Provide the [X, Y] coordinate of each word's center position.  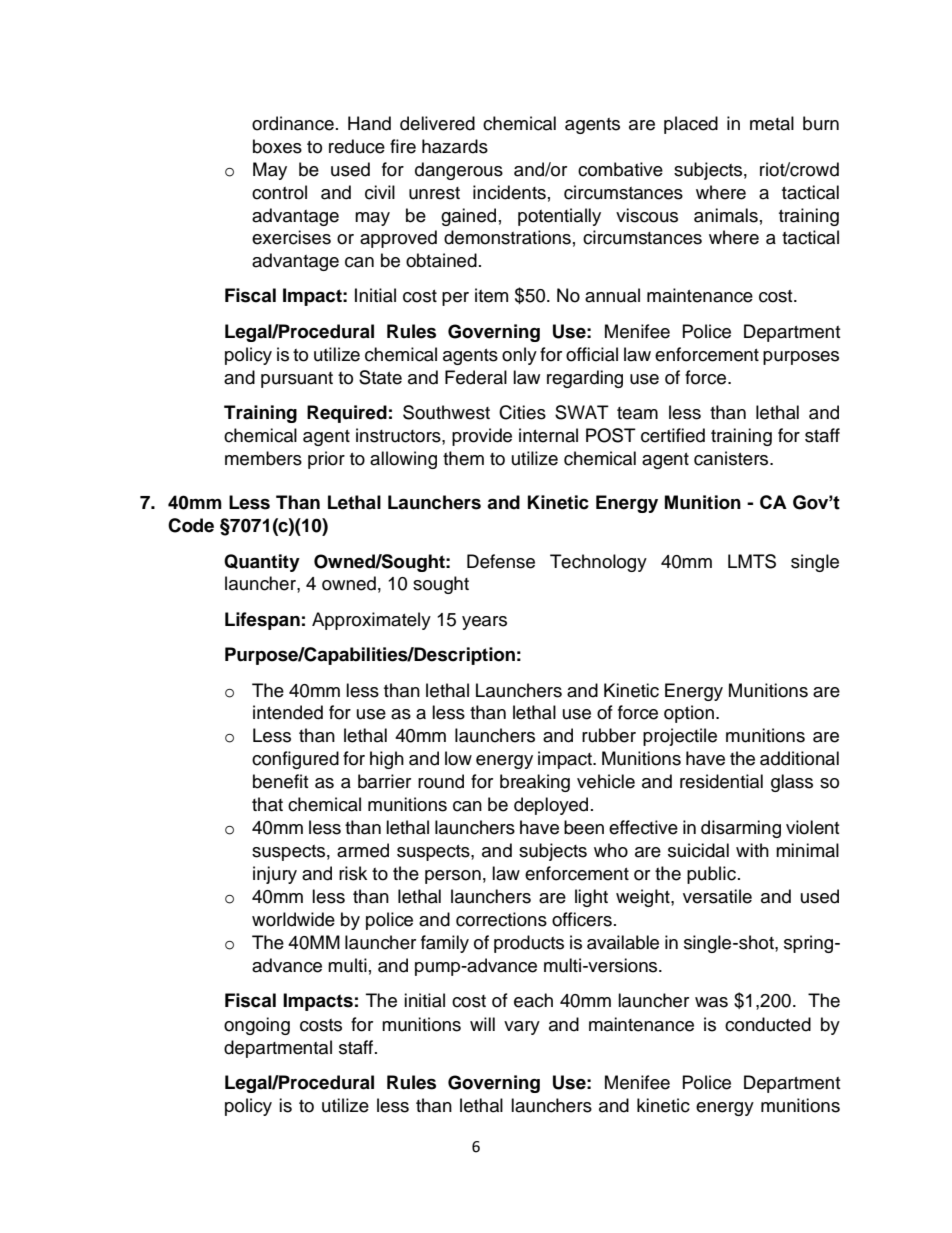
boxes [277, 146]
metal [772, 123]
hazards [455, 146]
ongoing [257, 1026]
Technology [598, 563]
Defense [501, 561]
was [711, 1002]
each [533, 1000]
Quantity [262, 563]
